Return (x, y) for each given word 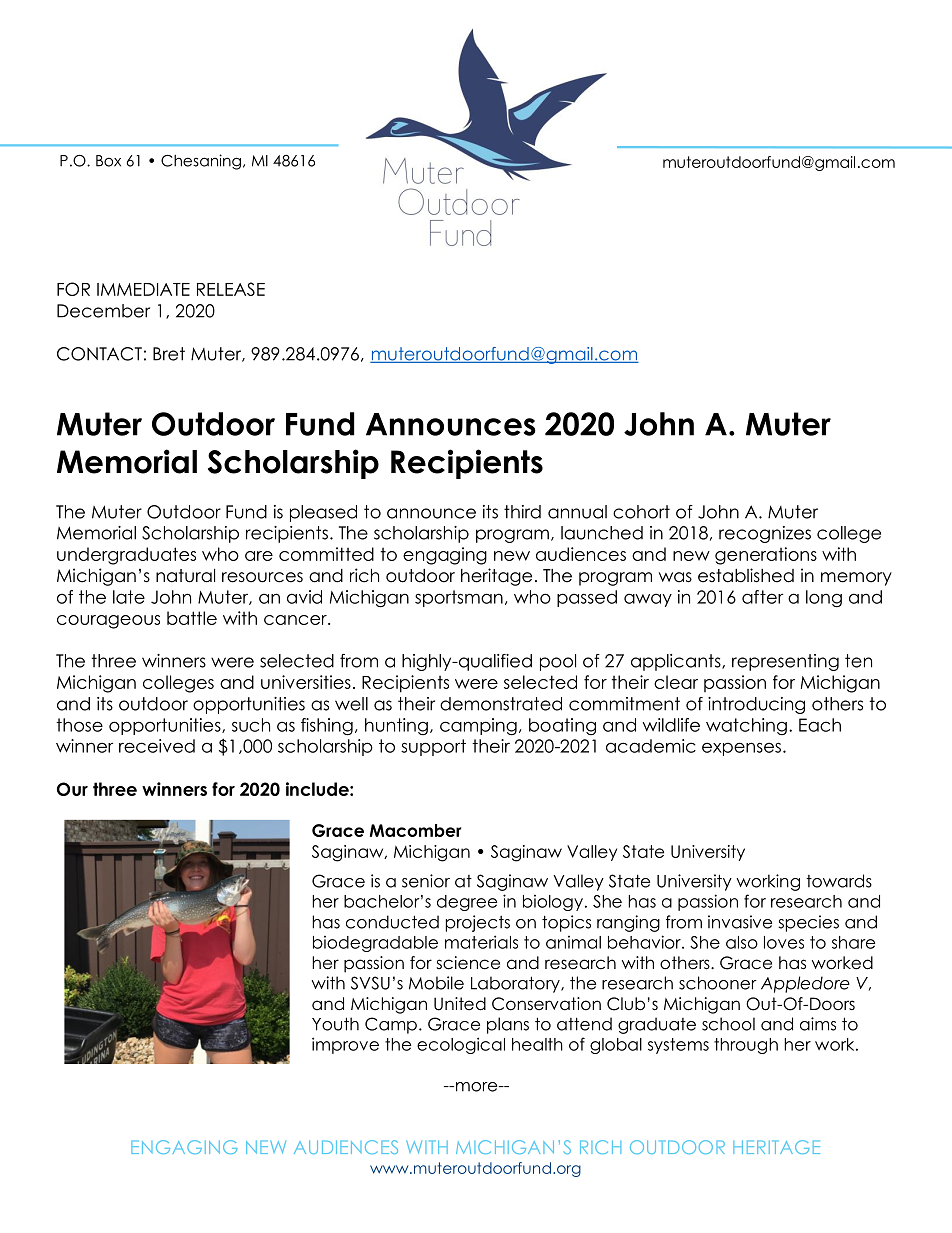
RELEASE (231, 289)
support (433, 747)
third (522, 512)
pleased (323, 513)
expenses (741, 749)
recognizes (765, 534)
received (157, 746)
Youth (335, 1024)
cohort (641, 512)
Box (108, 161)
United (460, 1004)
